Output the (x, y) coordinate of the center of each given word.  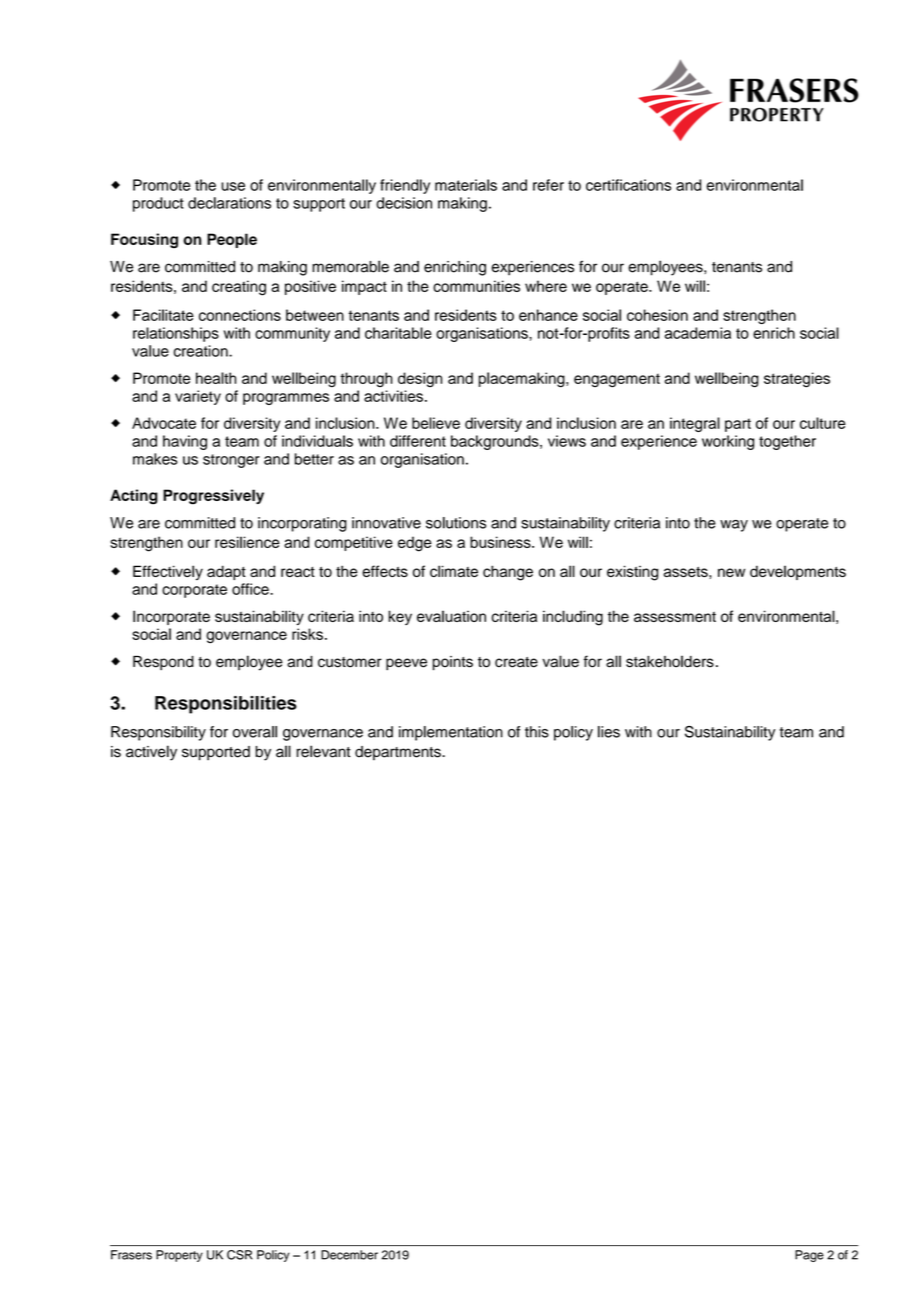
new (731, 572)
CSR (240, 1255)
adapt (226, 572)
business (501, 542)
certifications (628, 185)
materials (466, 185)
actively (151, 753)
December (349, 1255)
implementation (451, 733)
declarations (229, 203)
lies (609, 732)
